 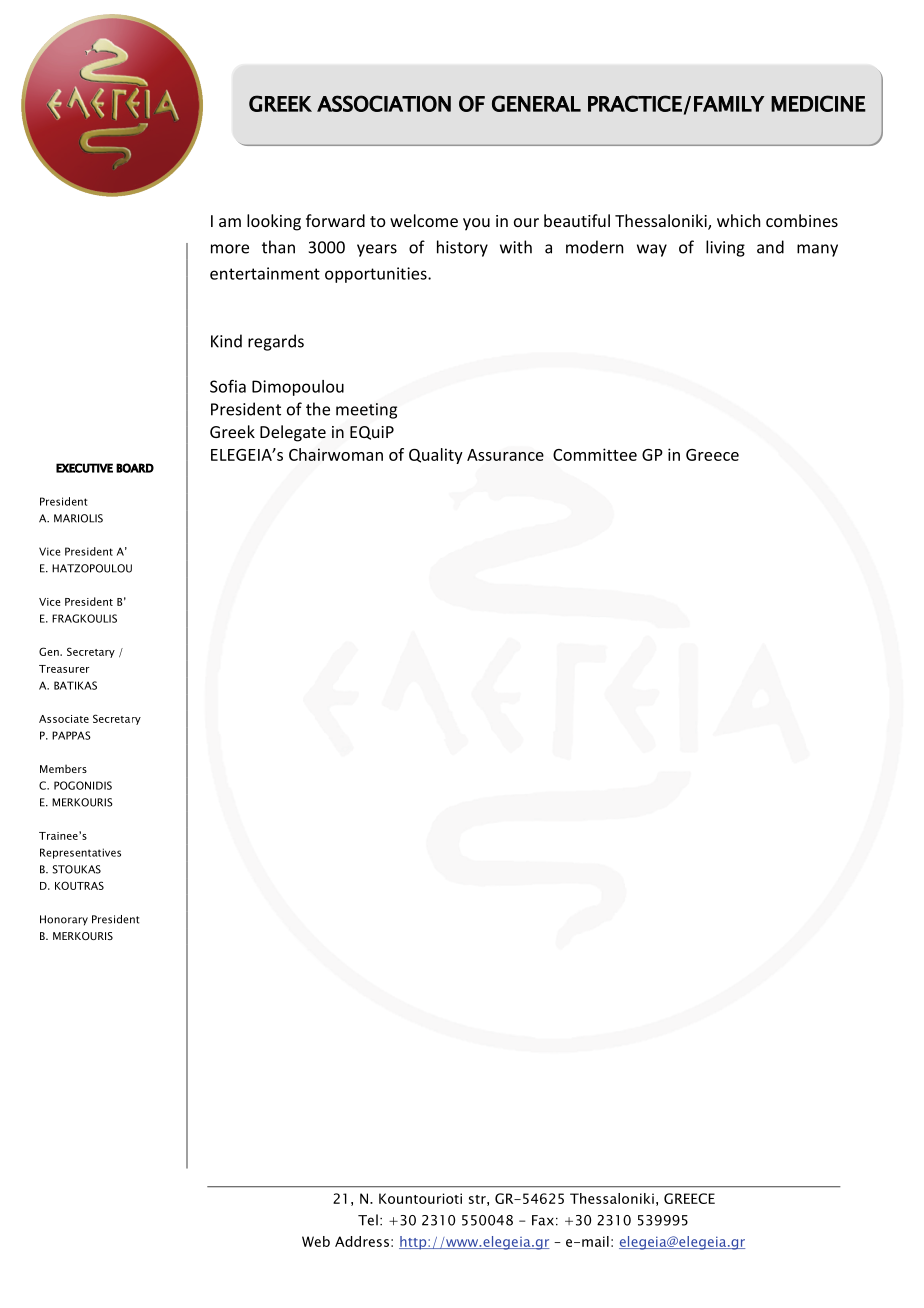 What do you see at coordinates (436, 456) in the document?
I see `Quality` at bounding box center [436, 456].
